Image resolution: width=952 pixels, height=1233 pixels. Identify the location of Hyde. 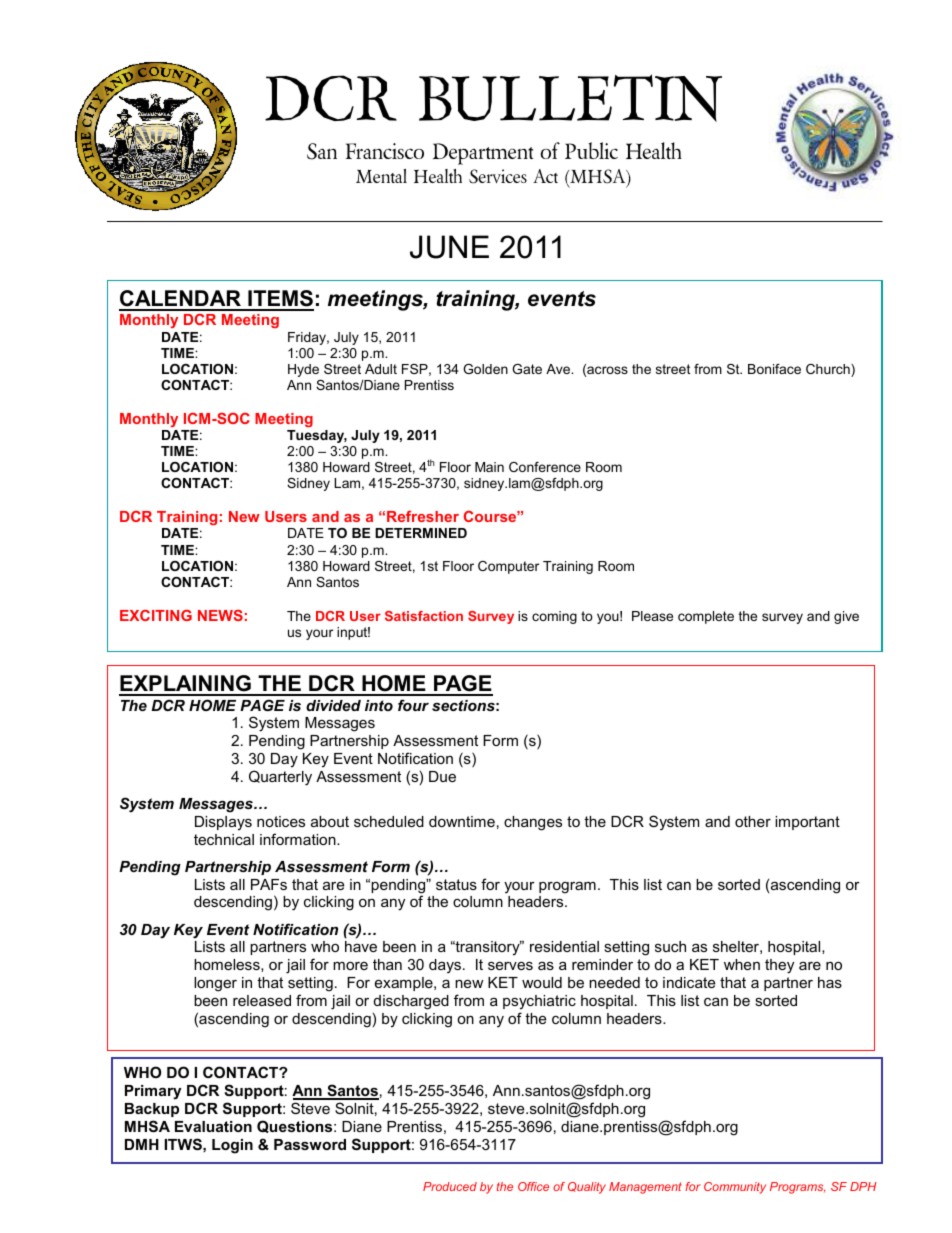
(303, 370).
